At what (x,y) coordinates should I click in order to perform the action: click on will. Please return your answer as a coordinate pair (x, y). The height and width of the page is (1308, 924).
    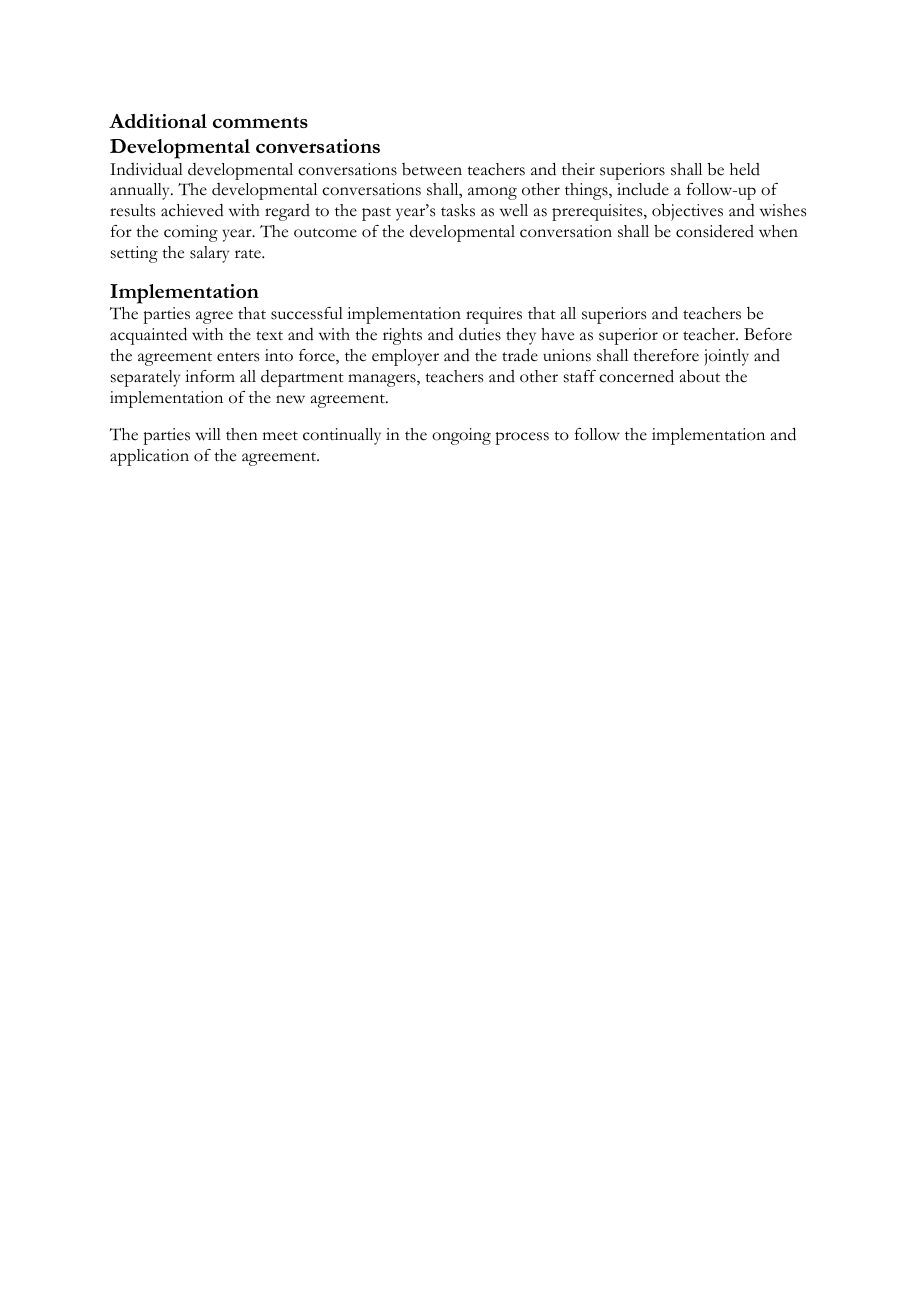
    Looking at the image, I should click on (208, 434).
